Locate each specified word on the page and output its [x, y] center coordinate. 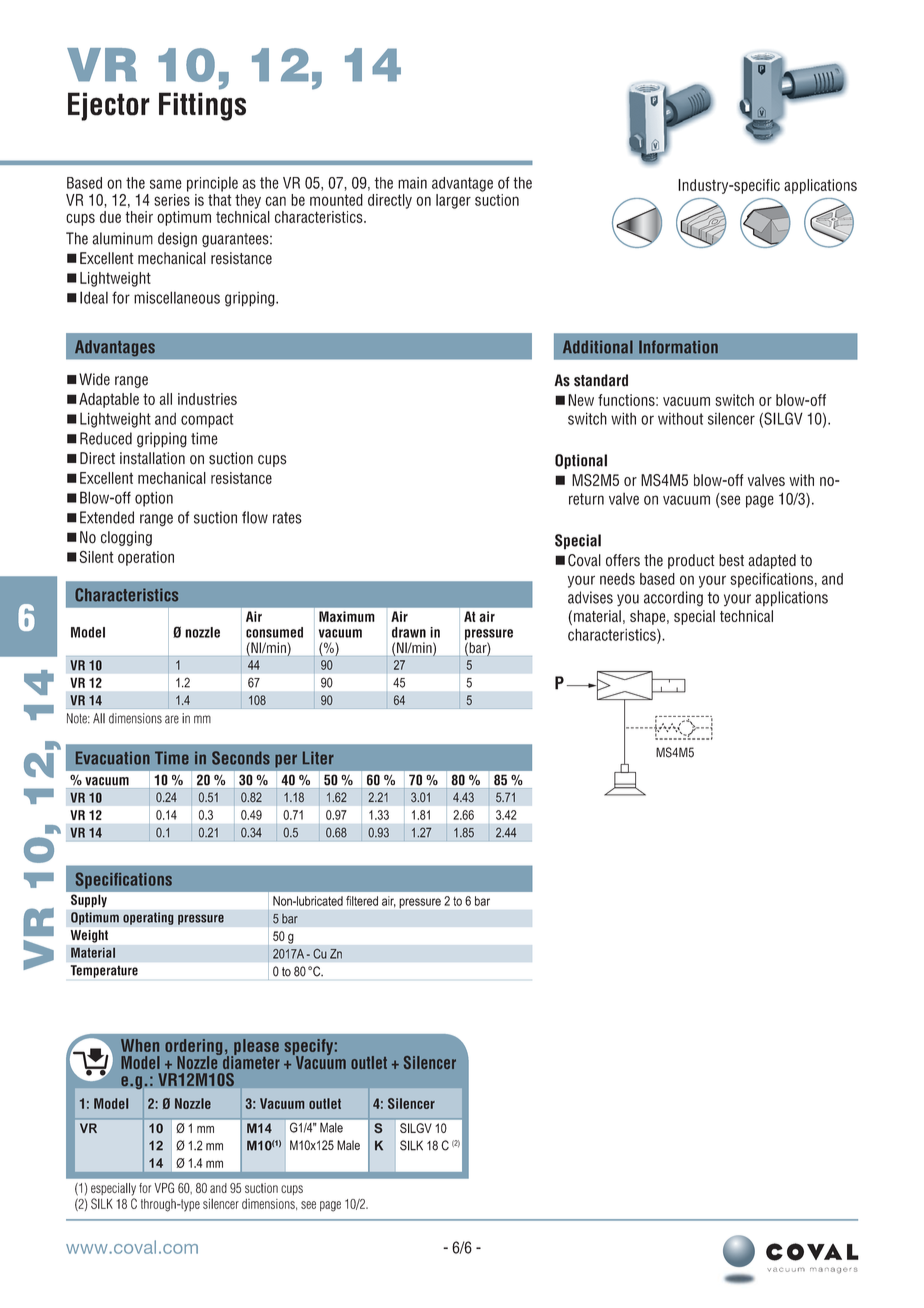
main [412, 183]
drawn [409, 632]
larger [453, 201]
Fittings [202, 106]
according [673, 599]
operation [146, 558]
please [255, 1048]
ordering [193, 1048]
